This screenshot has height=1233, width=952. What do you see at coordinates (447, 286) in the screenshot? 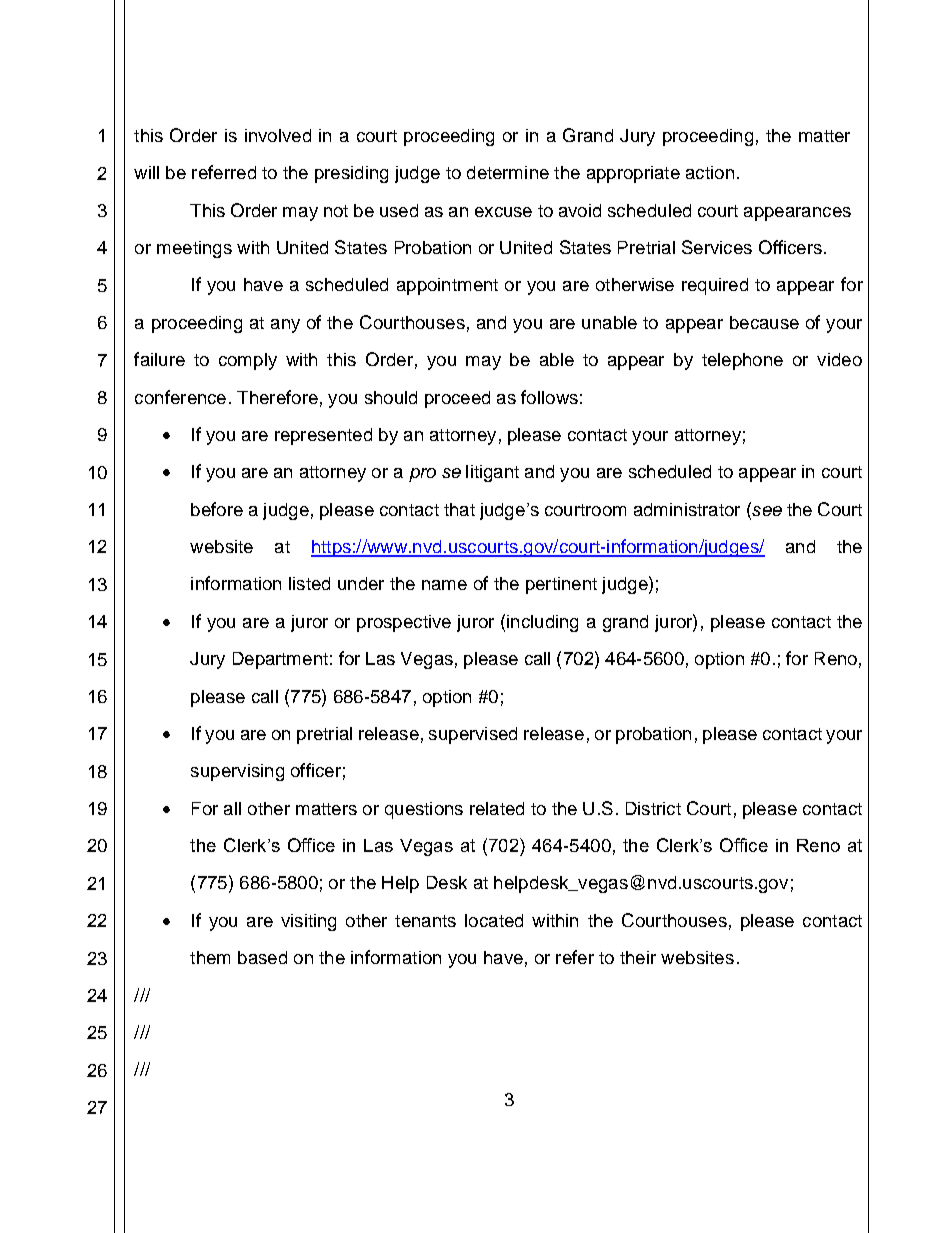
I see `appointment` at bounding box center [447, 286].
